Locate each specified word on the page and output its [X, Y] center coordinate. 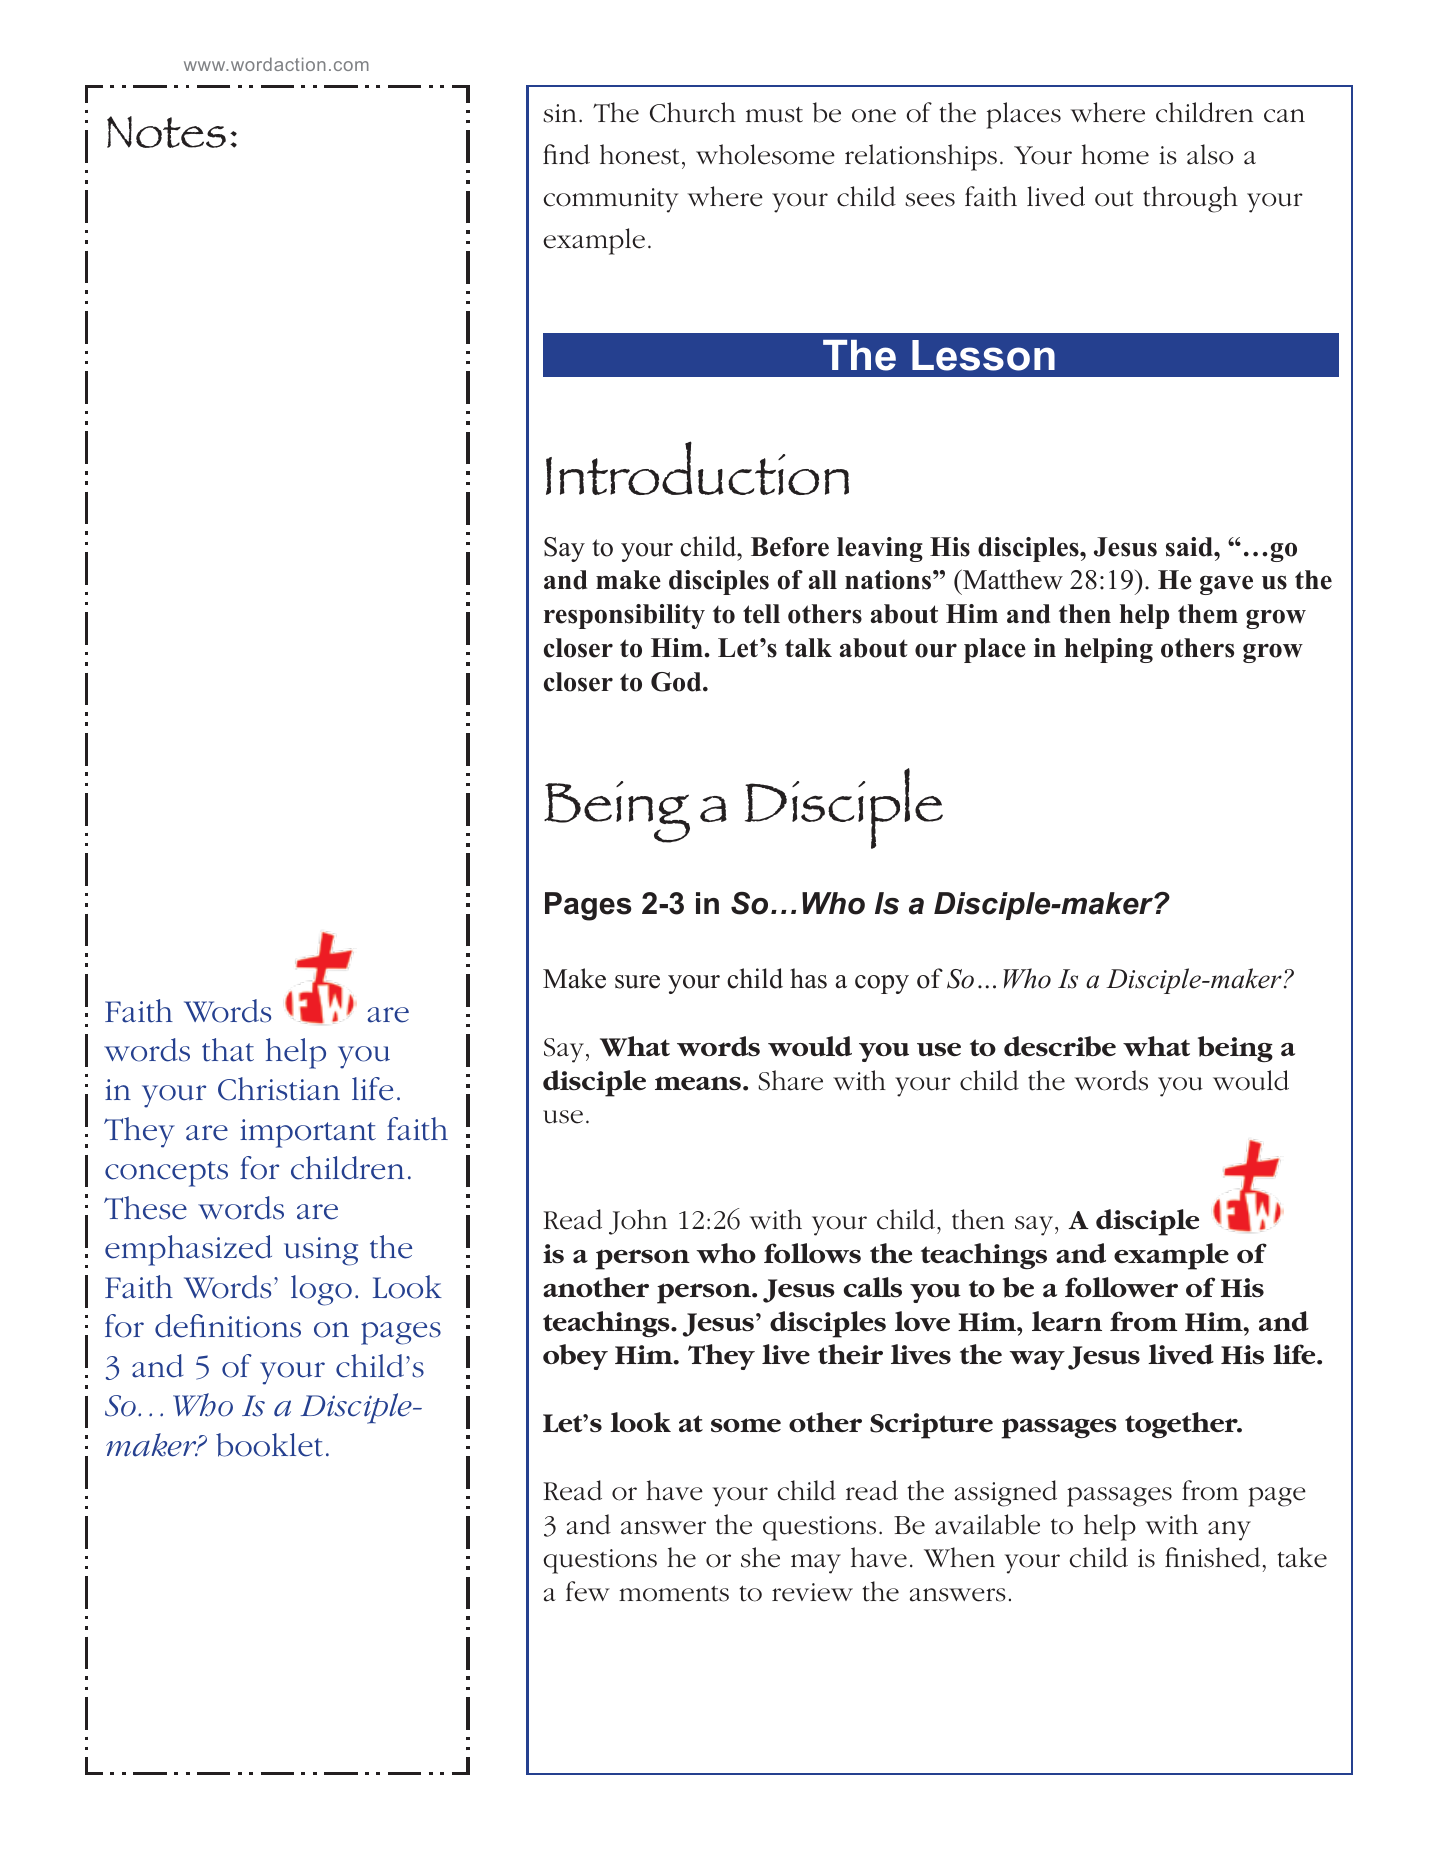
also [1210, 154]
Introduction [697, 468]
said [1190, 547]
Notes [166, 132]
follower [1121, 1287]
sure [637, 982]
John [638, 1222]
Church [693, 112]
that [228, 1050]
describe [1060, 1046]
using [321, 1251]
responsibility [624, 616]
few [588, 1591]
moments [674, 1594]
